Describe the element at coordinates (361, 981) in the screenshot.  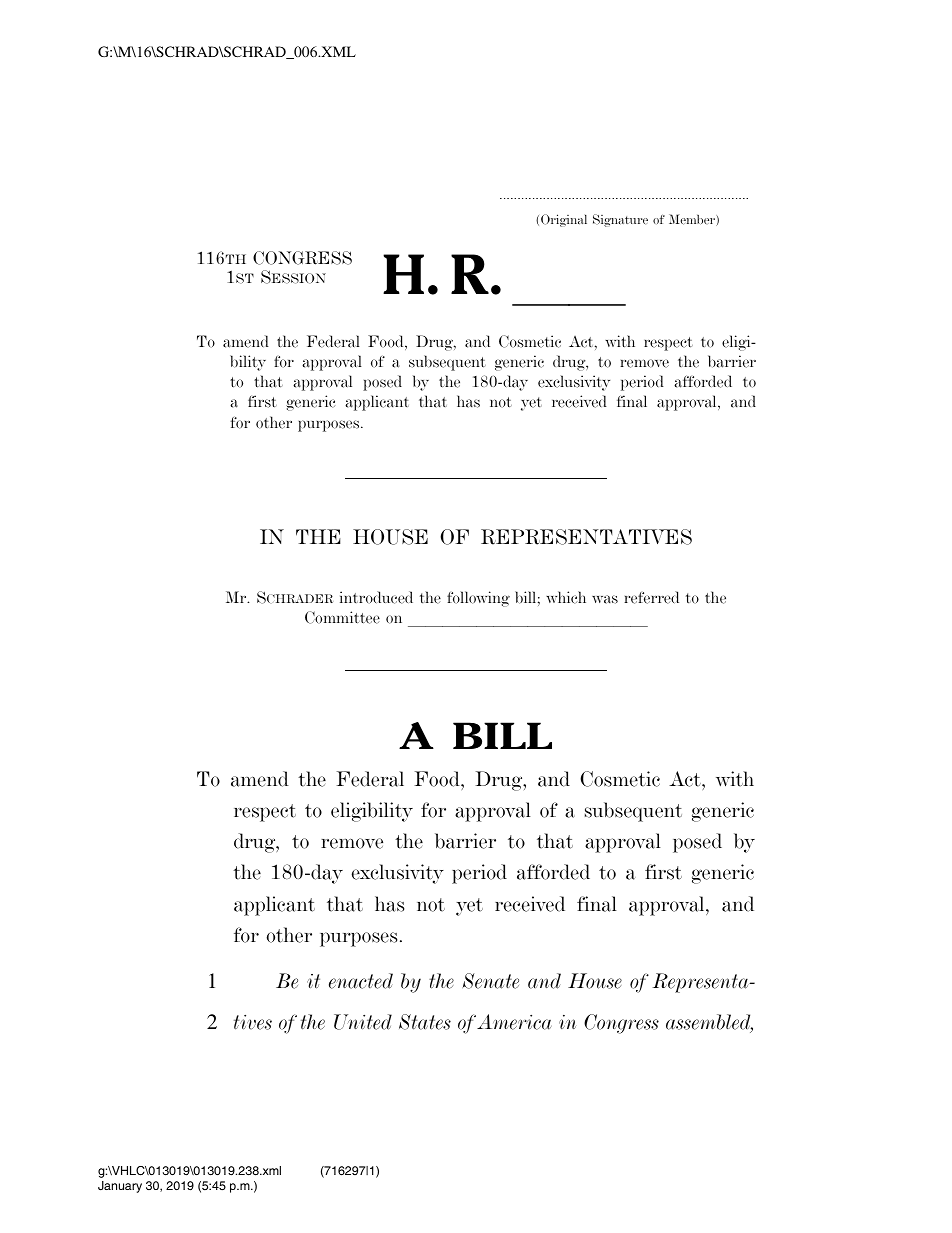
I see `enacted` at that location.
